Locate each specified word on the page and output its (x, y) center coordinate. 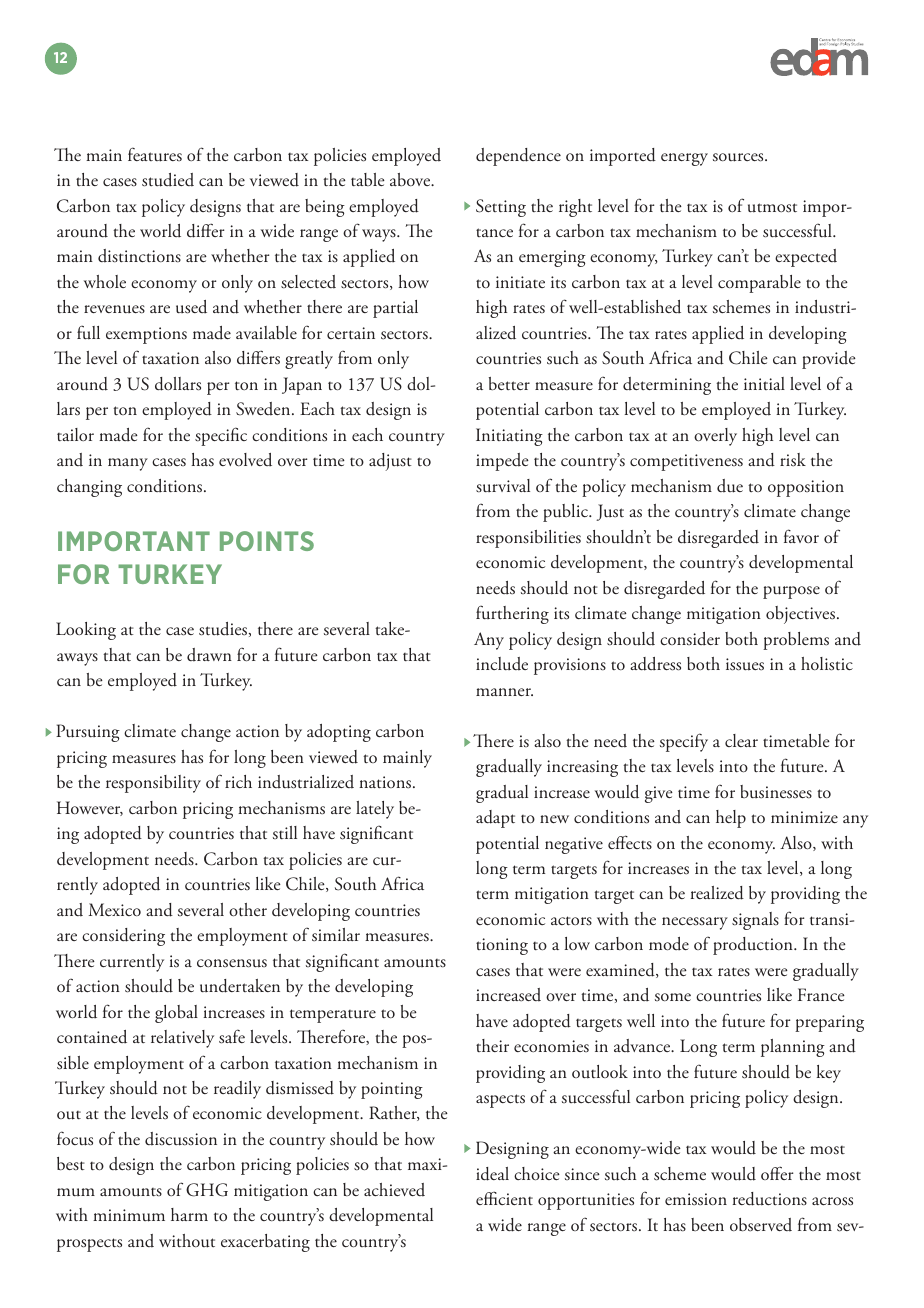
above (411, 180)
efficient (504, 1198)
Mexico (115, 909)
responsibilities (528, 539)
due (730, 486)
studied (168, 180)
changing (89, 488)
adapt (495, 819)
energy (684, 159)
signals (755, 921)
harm (189, 1214)
